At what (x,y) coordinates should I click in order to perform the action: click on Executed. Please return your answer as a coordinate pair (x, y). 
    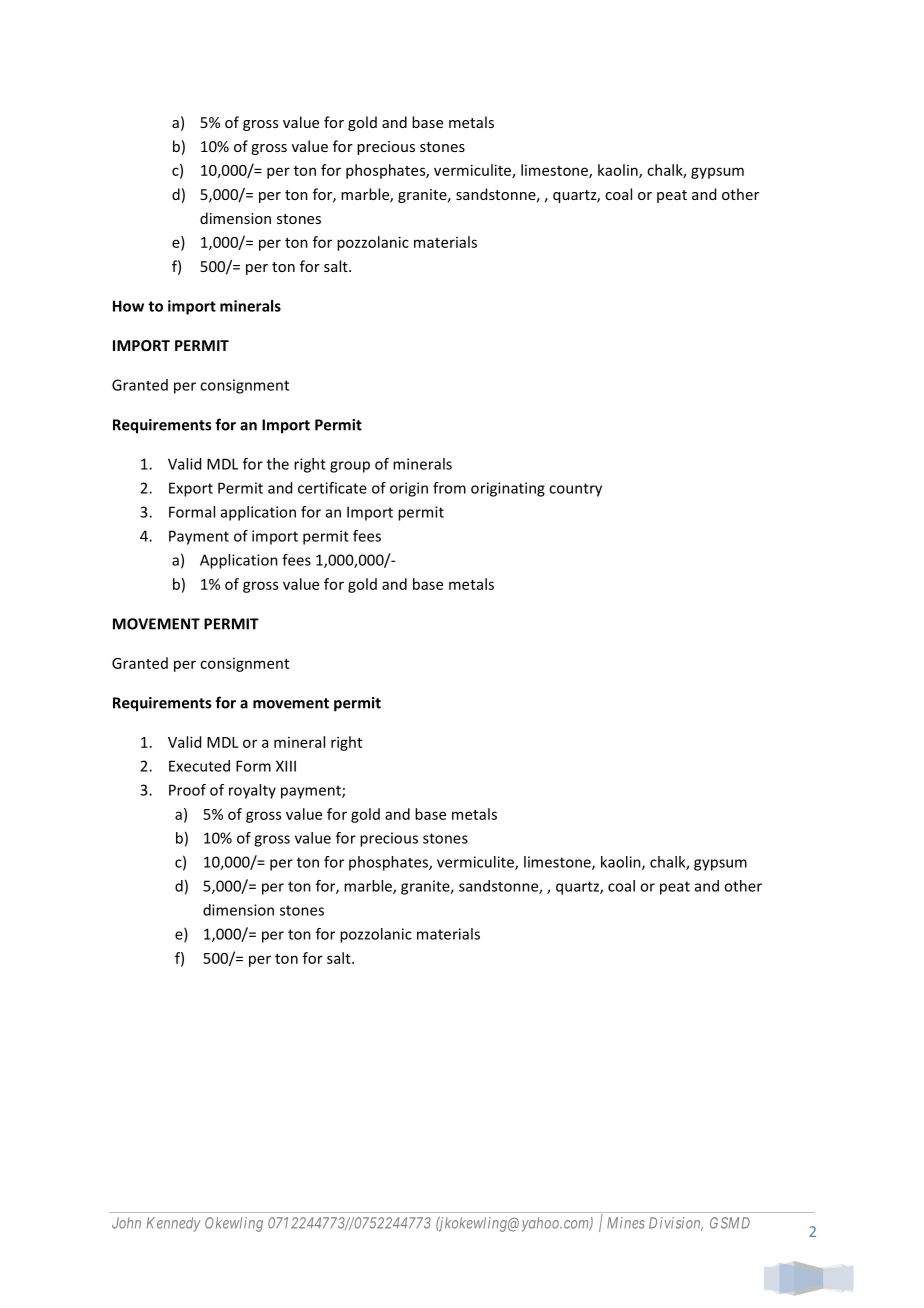
    Looking at the image, I should click on (199, 766).
